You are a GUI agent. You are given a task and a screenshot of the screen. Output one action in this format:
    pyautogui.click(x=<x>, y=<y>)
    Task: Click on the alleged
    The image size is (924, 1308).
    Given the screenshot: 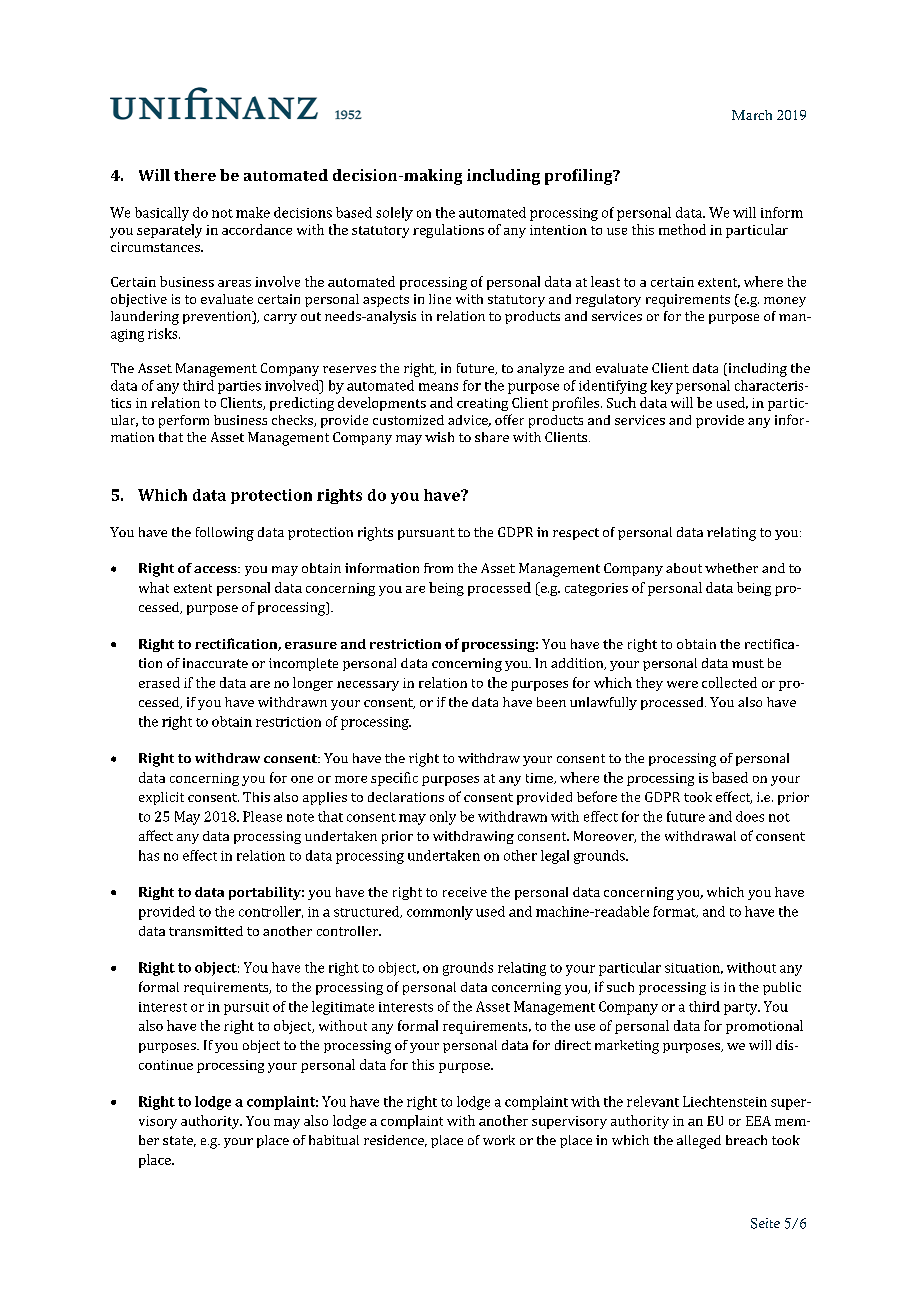 What is the action you would take?
    pyautogui.click(x=699, y=1142)
